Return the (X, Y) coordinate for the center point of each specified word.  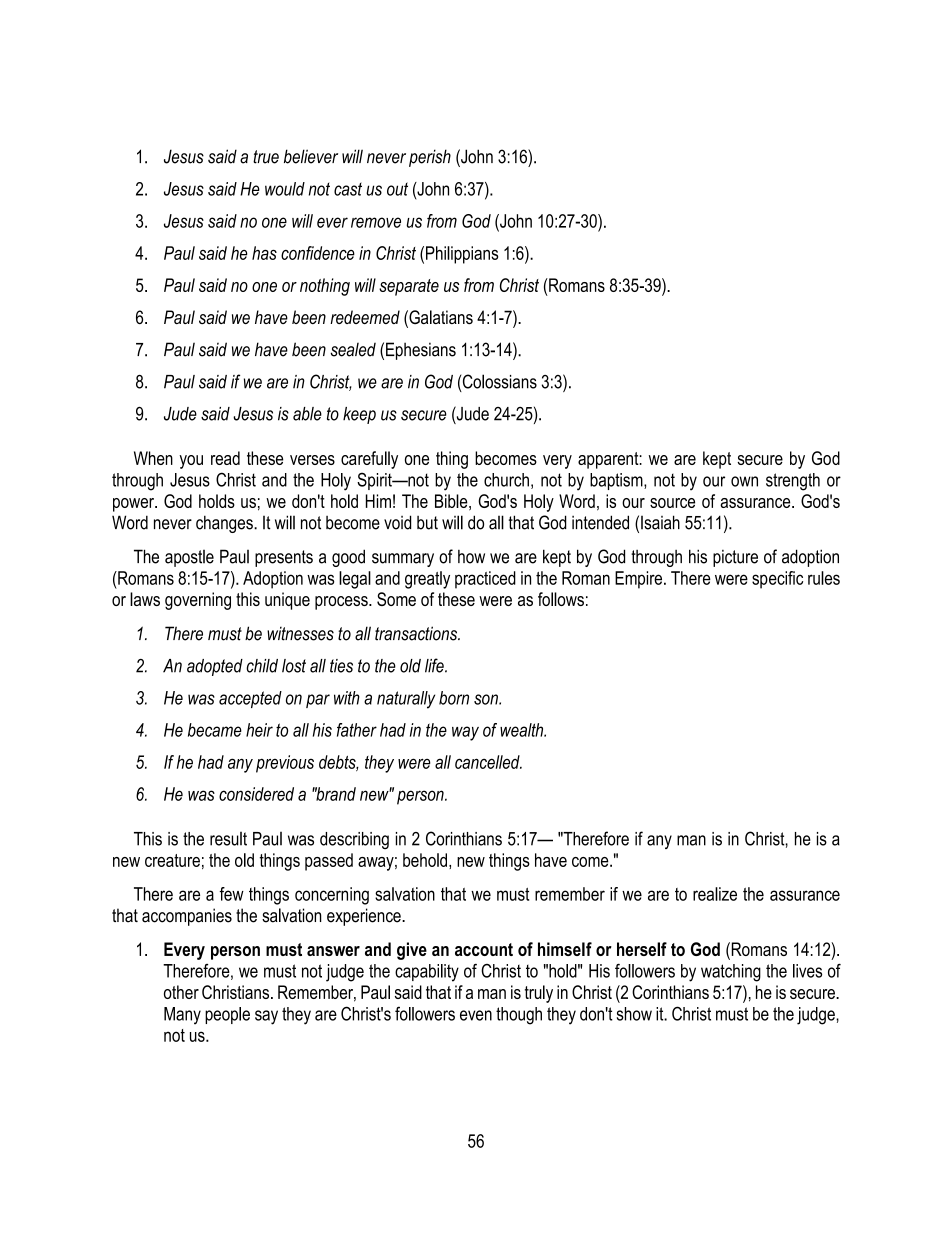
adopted (215, 667)
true (266, 157)
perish (430, 158)
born (454, 698)
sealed (353, 350)
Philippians (462, 255)
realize (715, 894)
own (744, 481)
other (181, 992)
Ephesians (421, 351)
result (228, 839)
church (506, 480)
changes (225, 524)
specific (777, 580)
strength (793, 482)
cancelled (488, 762)
